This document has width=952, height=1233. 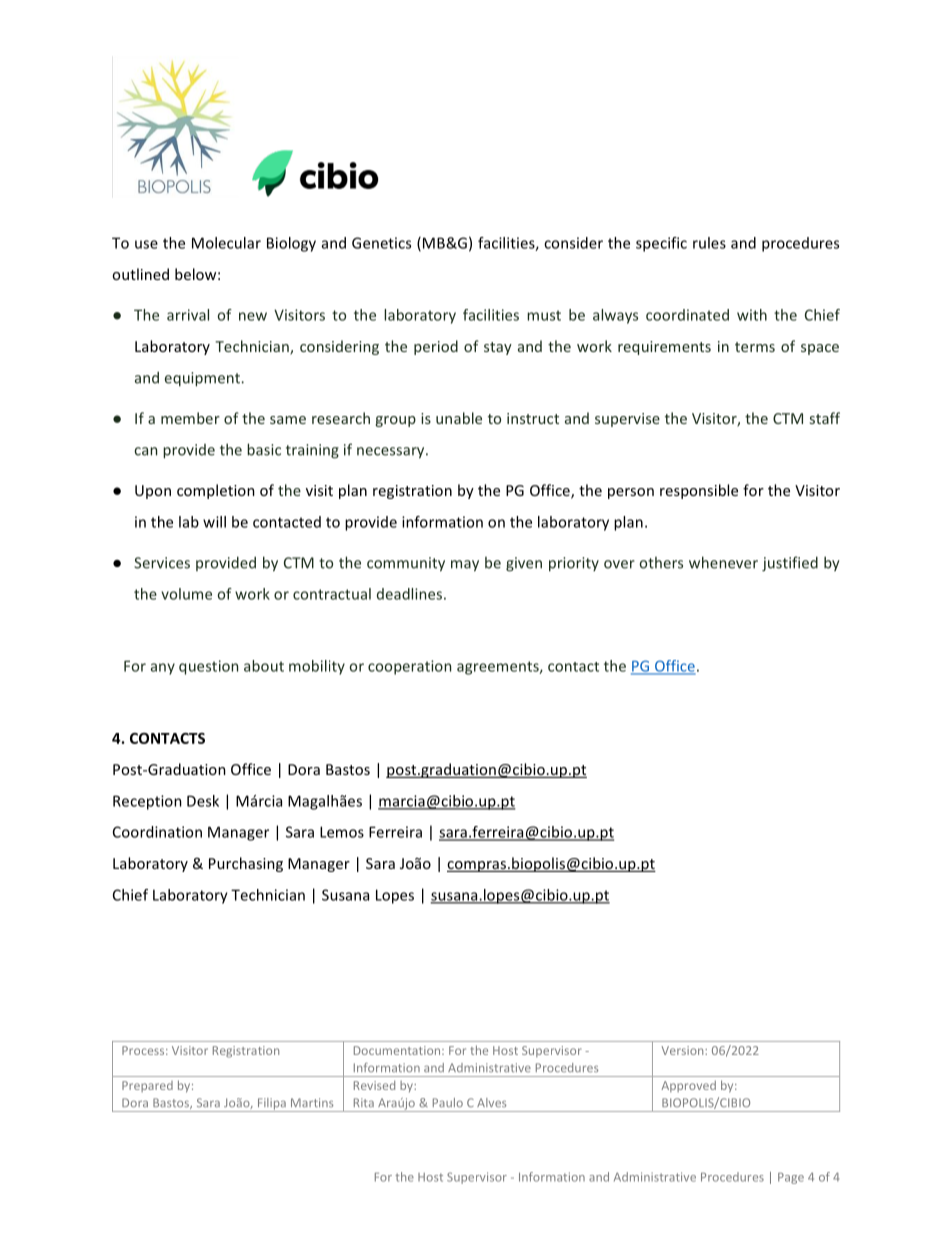 What do you see at coordinates (699, 491) in the document?
I see `responsible` at bounding box center [699, 491].
